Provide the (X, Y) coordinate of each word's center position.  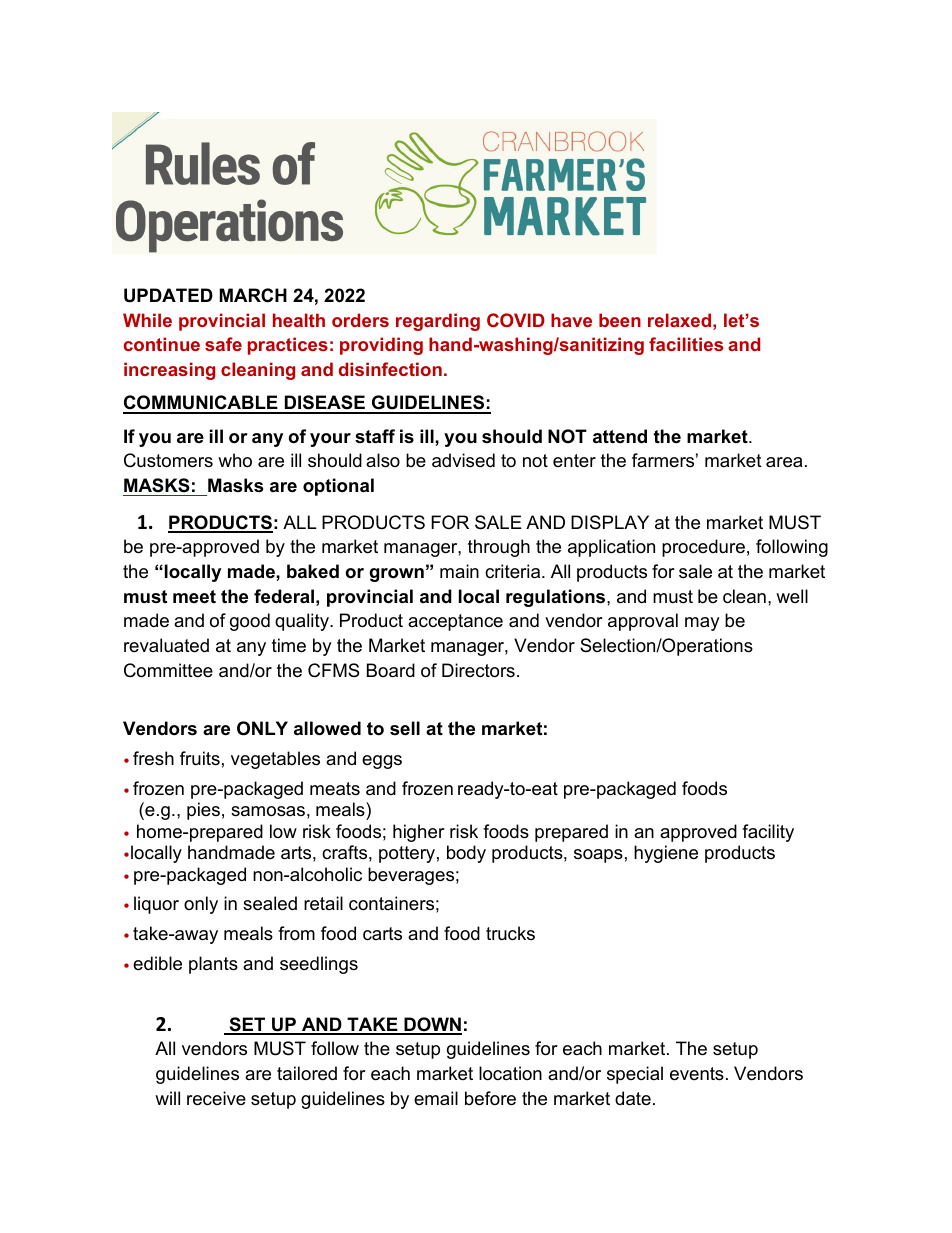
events (697, 1074)
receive (216, 1098)
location (510, 1073)
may (702, 624)
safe (223, 344)
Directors (478, 670)
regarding (438, 322)
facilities (686, 344)
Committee (168, 670)
